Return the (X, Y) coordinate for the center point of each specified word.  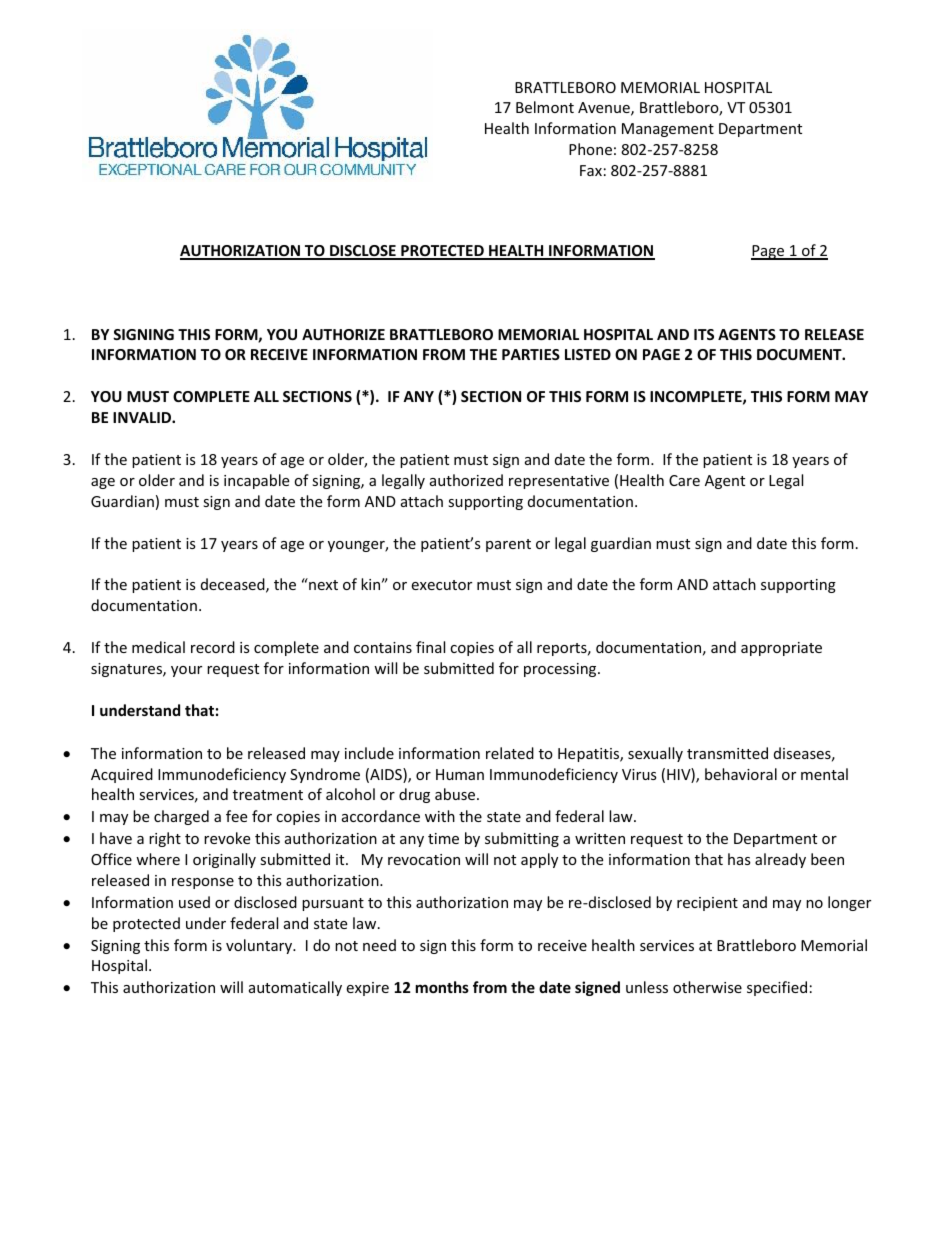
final (430, 647)
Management (668, 130)
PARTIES (531, 354)
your (186, 671)
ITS (704, 334)
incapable (256, 481)
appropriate (781, 649)
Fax (591, 170)
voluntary (260, 946)
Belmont (545, 107)
